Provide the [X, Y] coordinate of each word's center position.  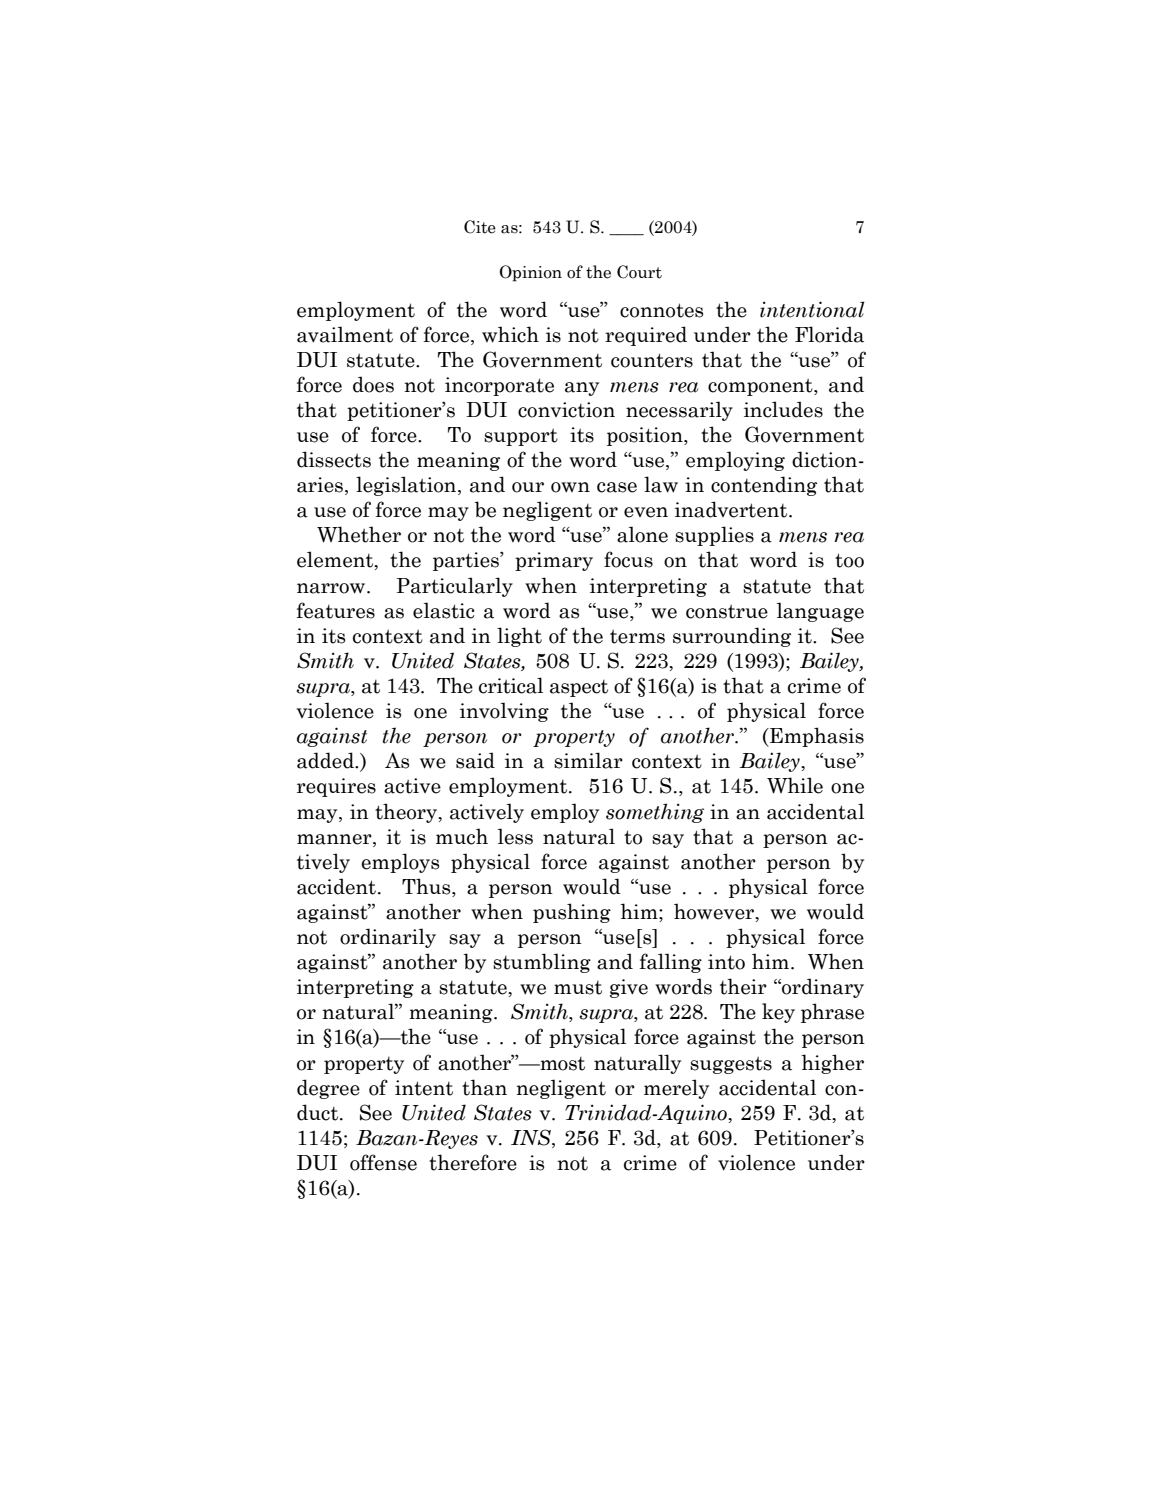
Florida [829, 334]
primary [554, 561]
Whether [359, 534]
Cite [480, 227]
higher [832, 1064]
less [515, 836]
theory [407, 813]
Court [639, 272]
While [795, 785]
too [849, 560]
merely [676, 1089]
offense [383, 1162]
